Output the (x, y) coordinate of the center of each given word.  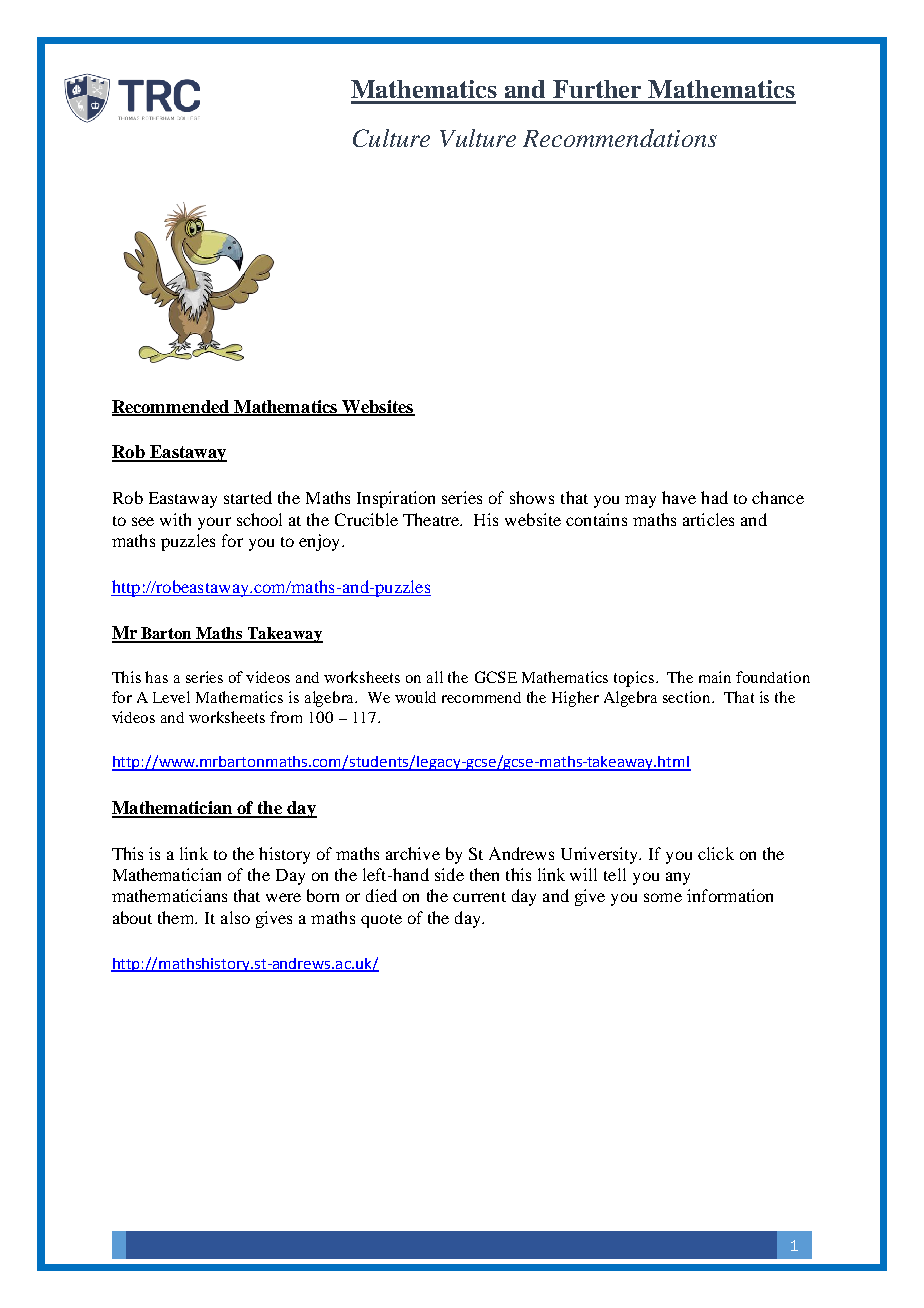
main (715, 677)
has (156, 677)
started (248, 497)
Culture (391, 138)
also (235, 917)
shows (532, 497)
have (679, 497)
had (714, 497)
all (435, 677)
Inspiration (396, 499)
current (479, 897)
